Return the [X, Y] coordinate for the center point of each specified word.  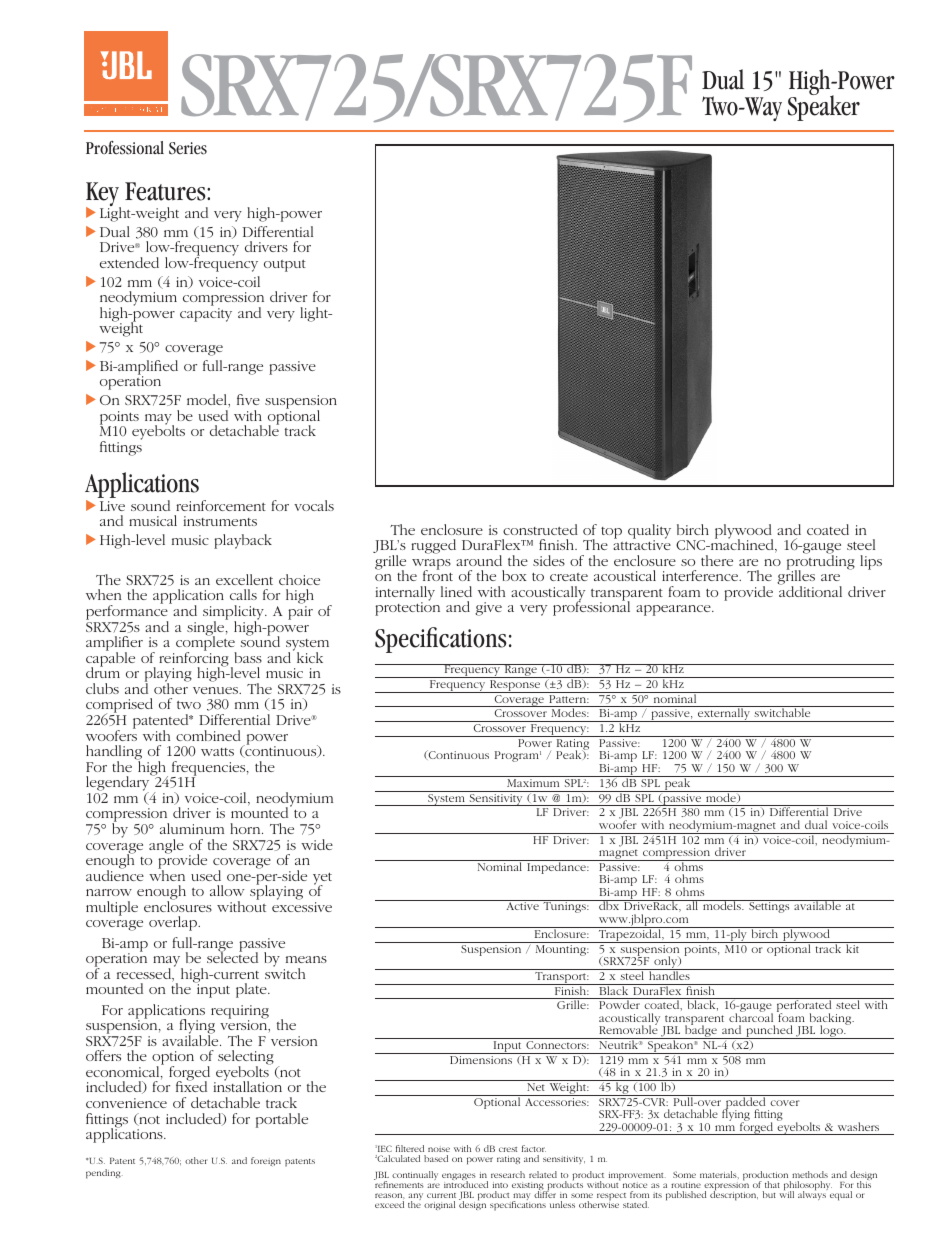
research [508, 1174]
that [772, 1184]
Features [166, 191]
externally [724, 715]
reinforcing [194, 659]
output [285, 266]
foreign [266, 1161]
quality [649, 532]
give [488, 609]
